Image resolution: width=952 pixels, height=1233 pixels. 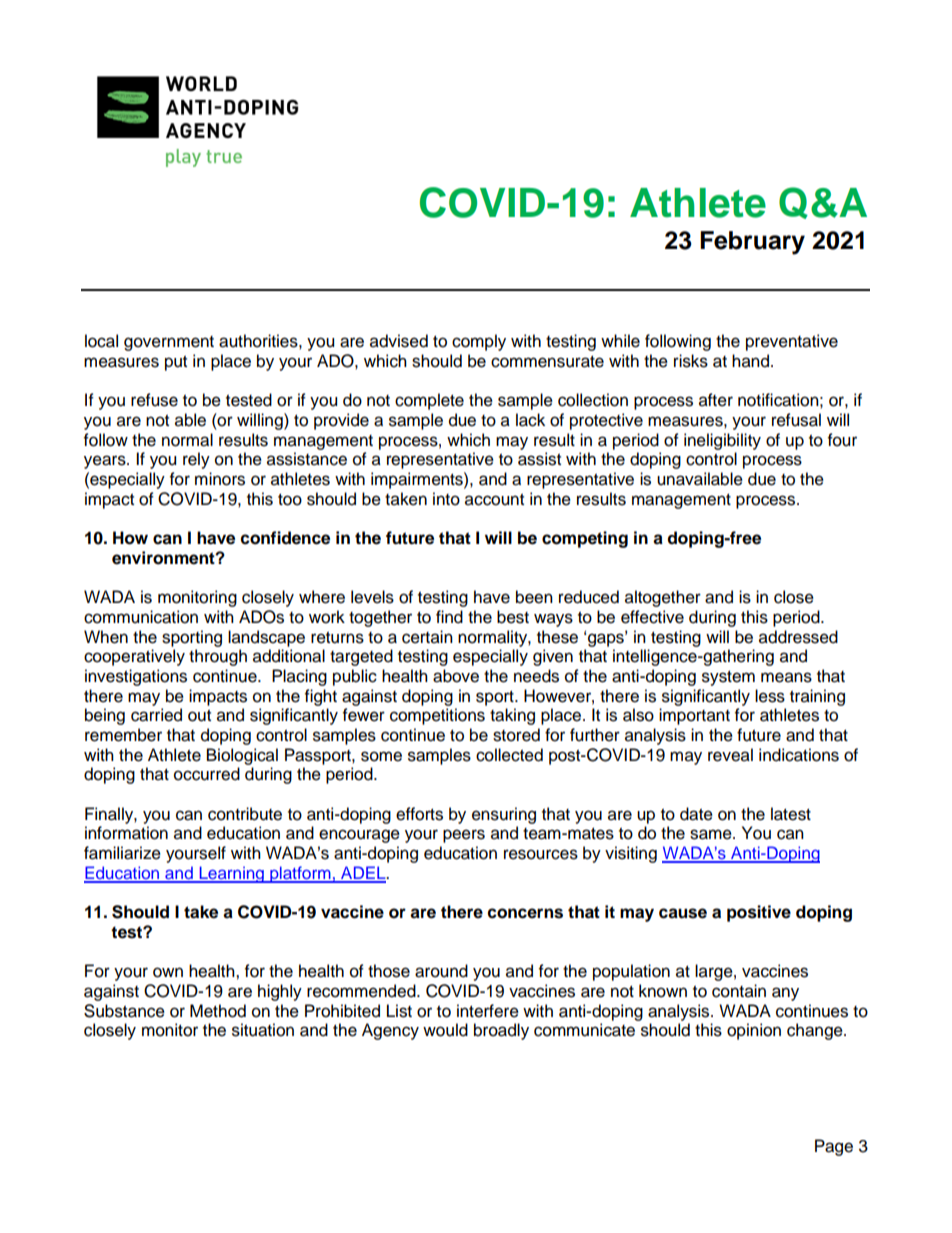 What do you see at coordinates (752, 243) in the screenshot?
I see `February` at bounding box center [752, 243].
